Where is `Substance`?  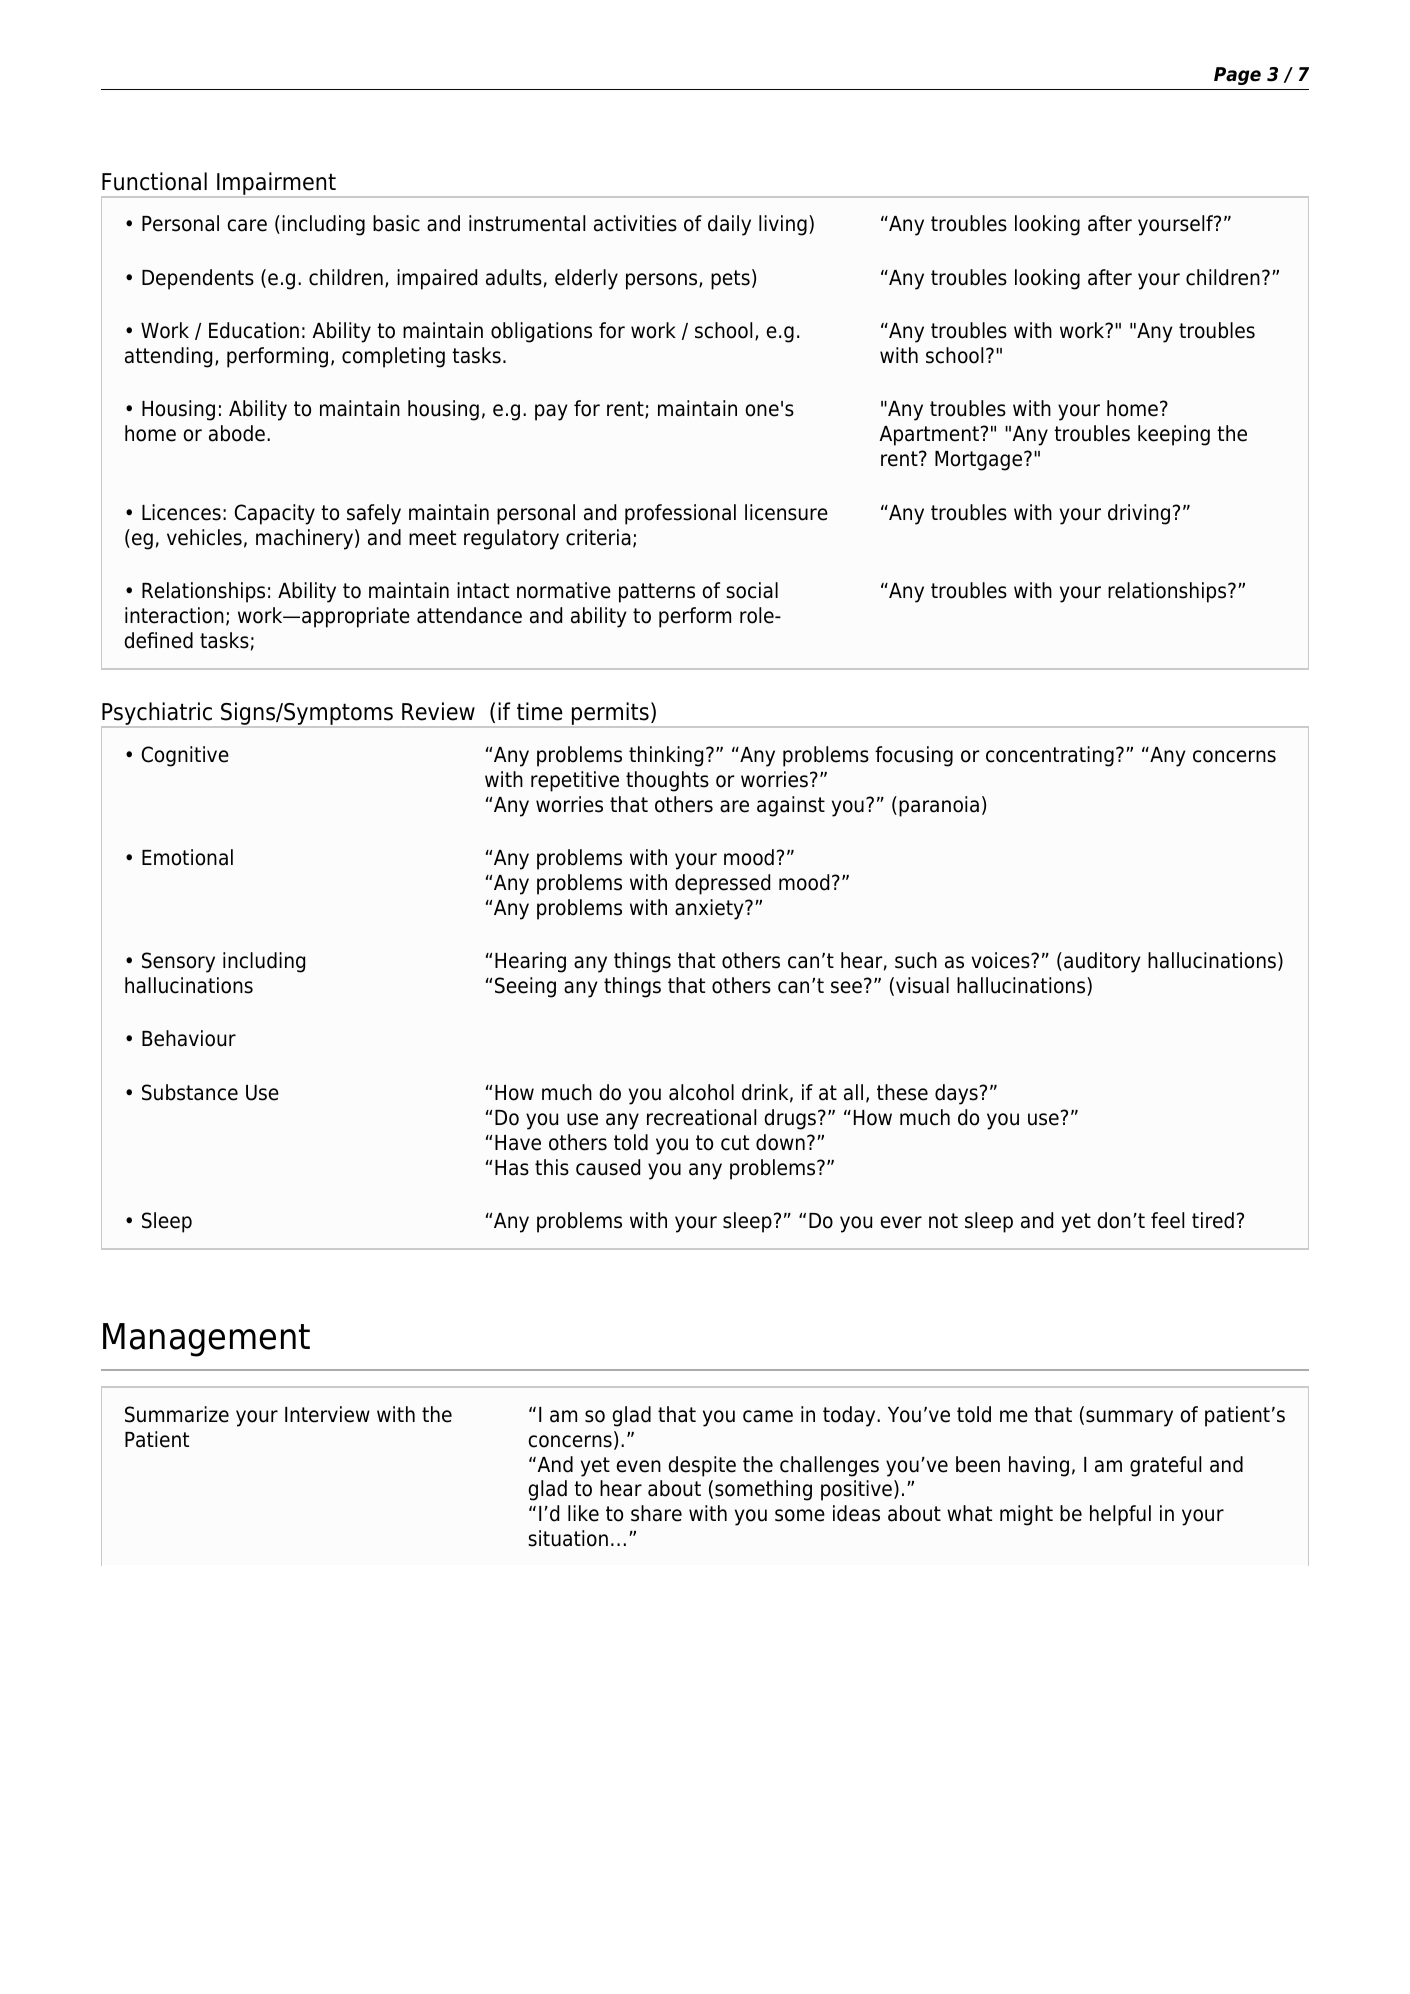
Substance is located at coordinates (190, 1092).
